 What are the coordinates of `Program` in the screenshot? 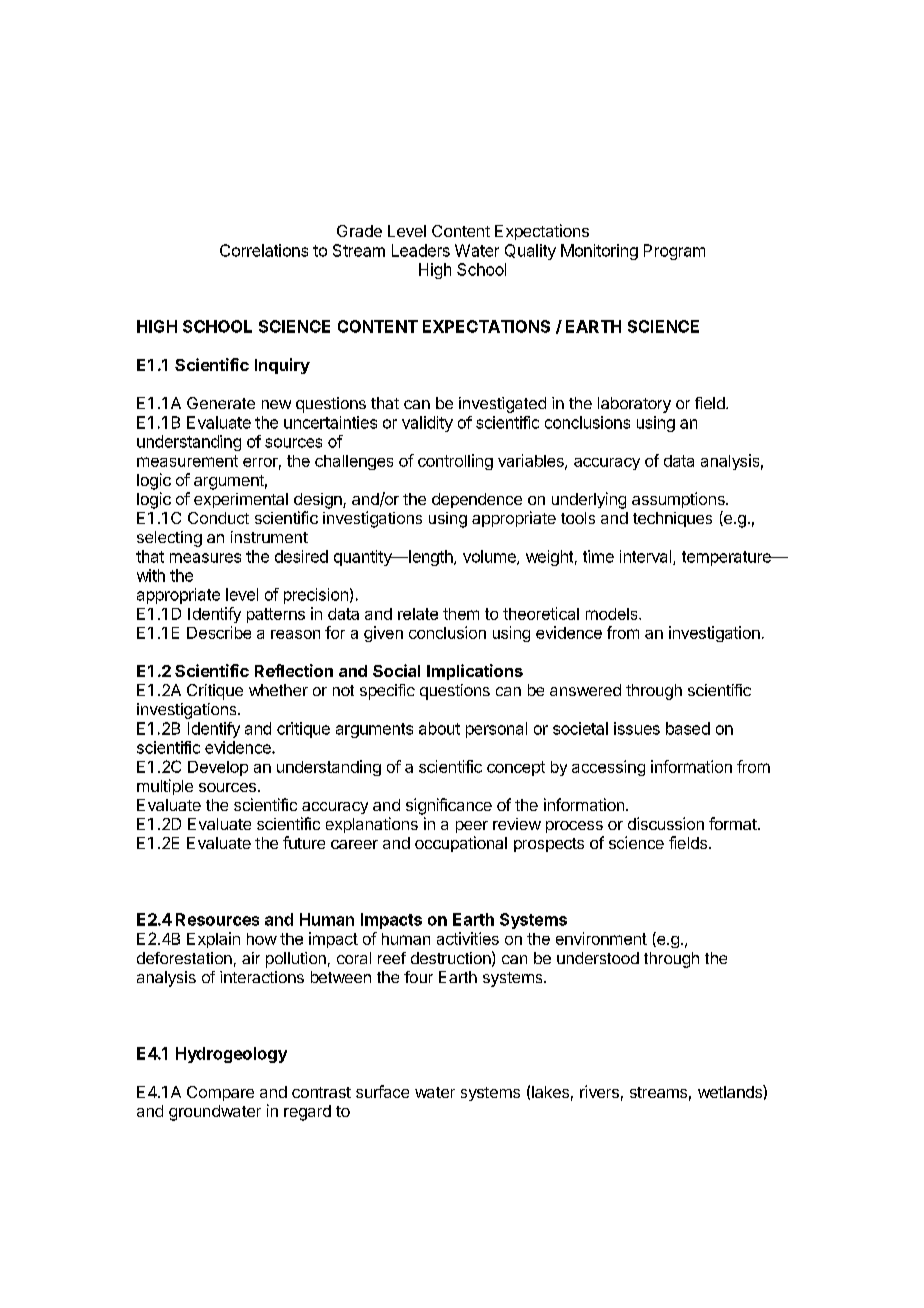 It's located at (674, 252).
